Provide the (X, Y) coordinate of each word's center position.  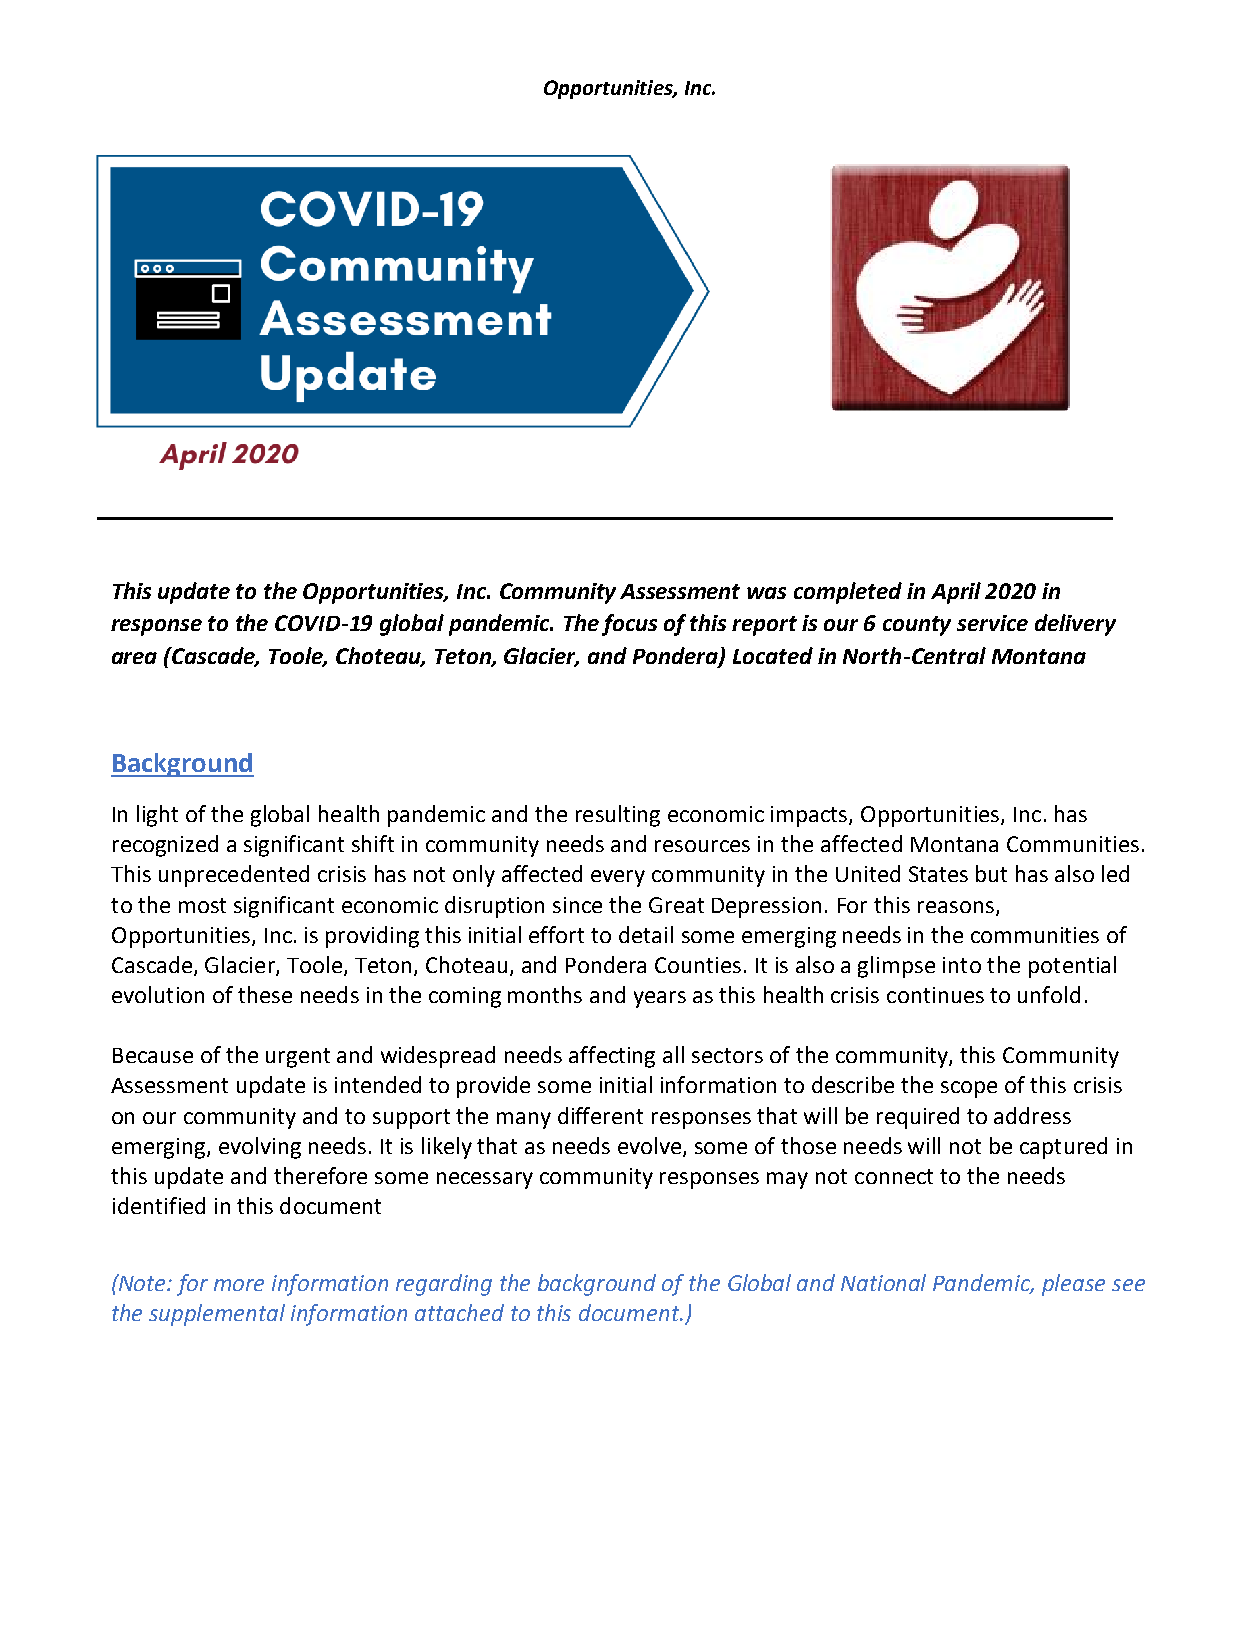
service (992, 623)
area (134, 658)
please (1073, 1285)
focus (629, 625)
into (962, 965)
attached (459, 1312)
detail (646, 934)
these (265, 994)
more (239, 1285)
